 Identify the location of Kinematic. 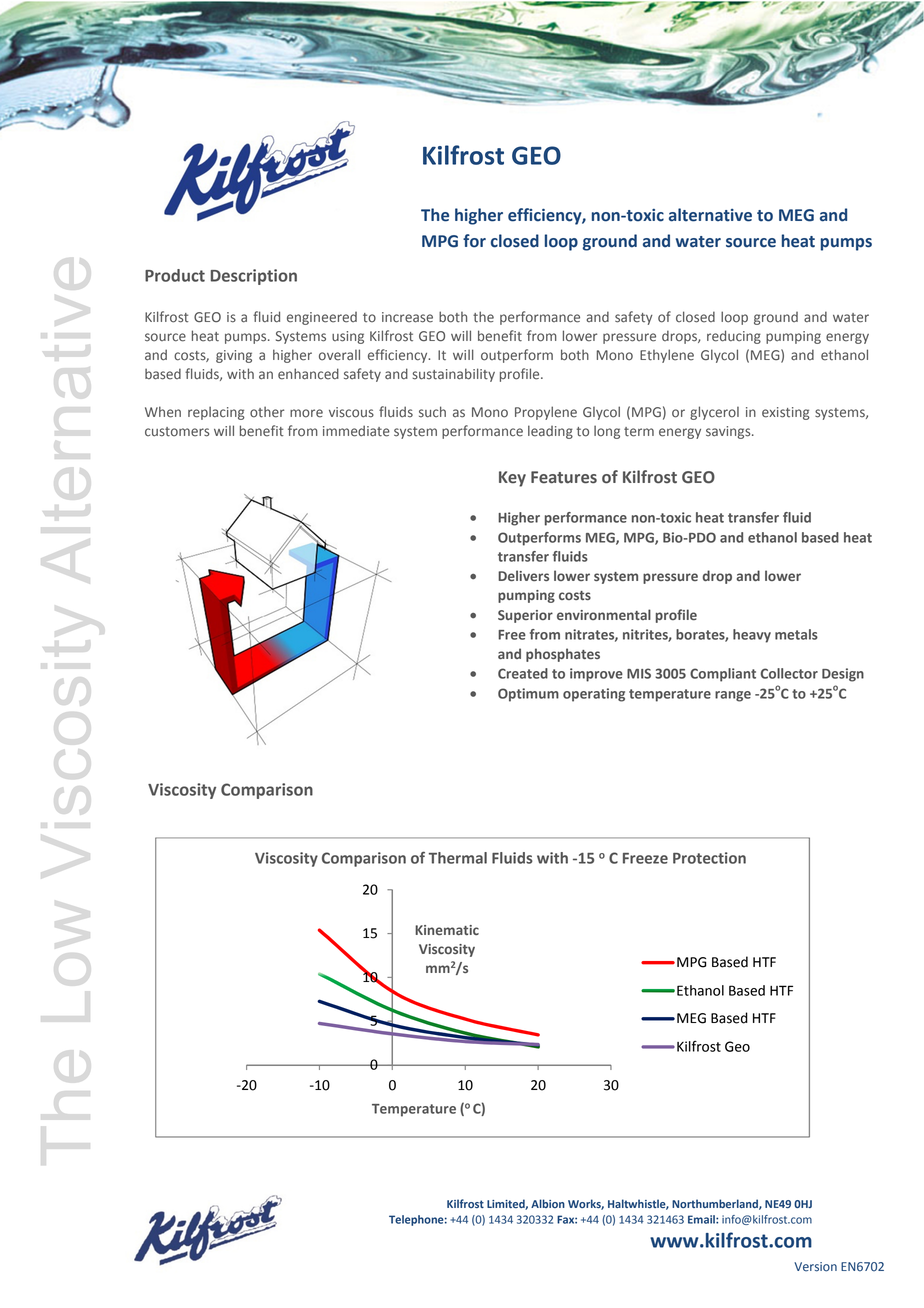
(447, 930).
